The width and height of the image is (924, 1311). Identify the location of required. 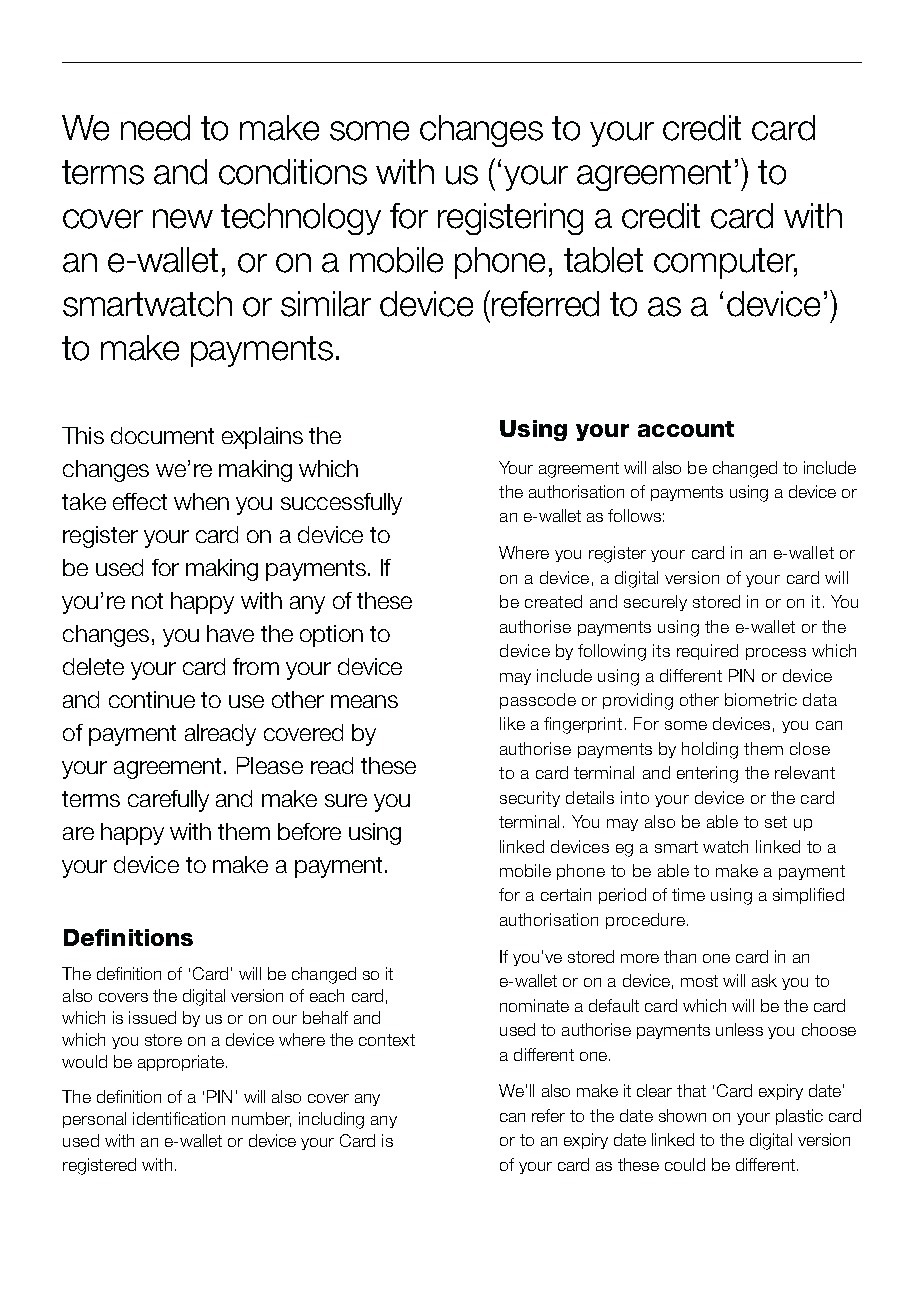
(707, 652).
